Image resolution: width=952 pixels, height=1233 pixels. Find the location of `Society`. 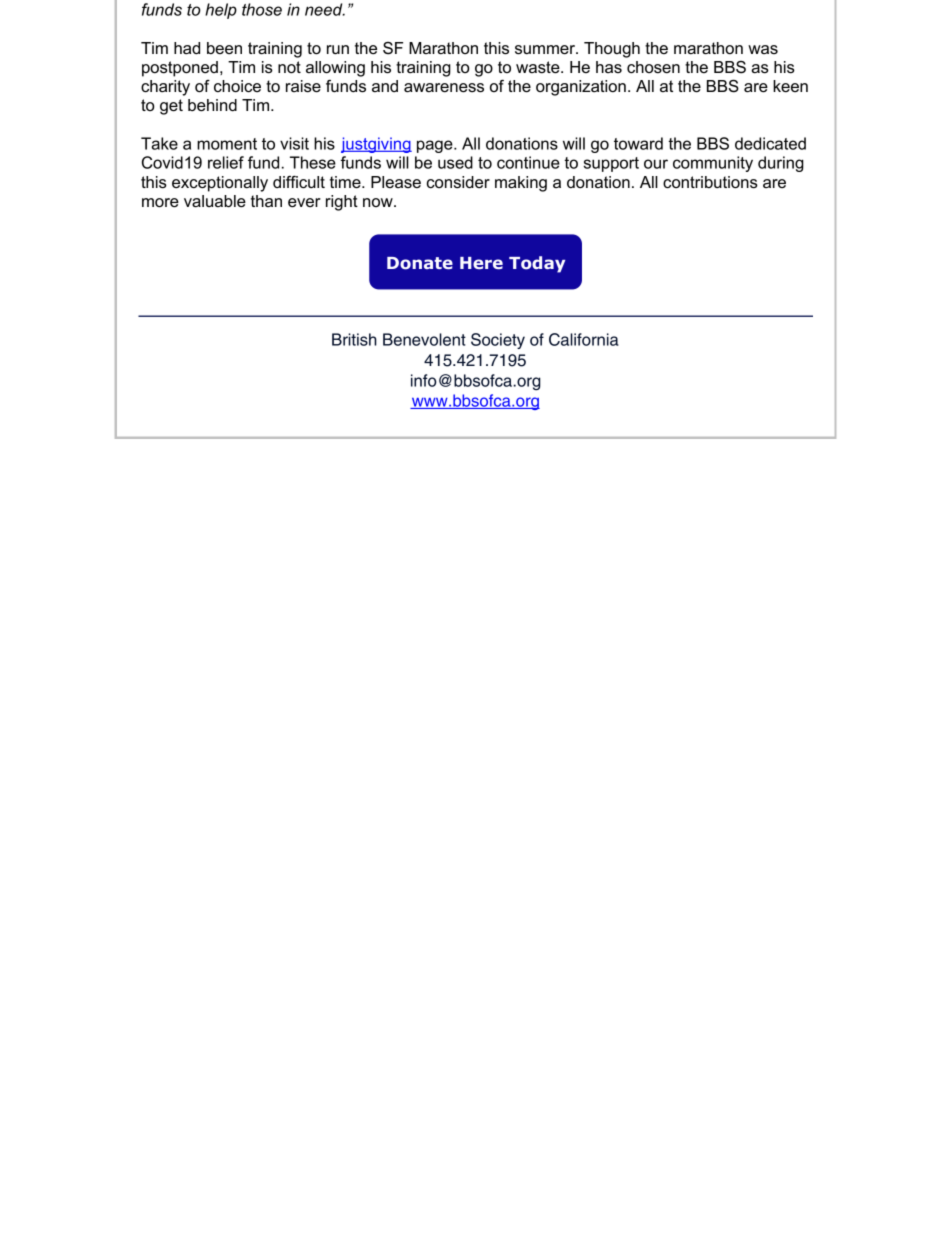

Society is located at coordinates (498, 341).
